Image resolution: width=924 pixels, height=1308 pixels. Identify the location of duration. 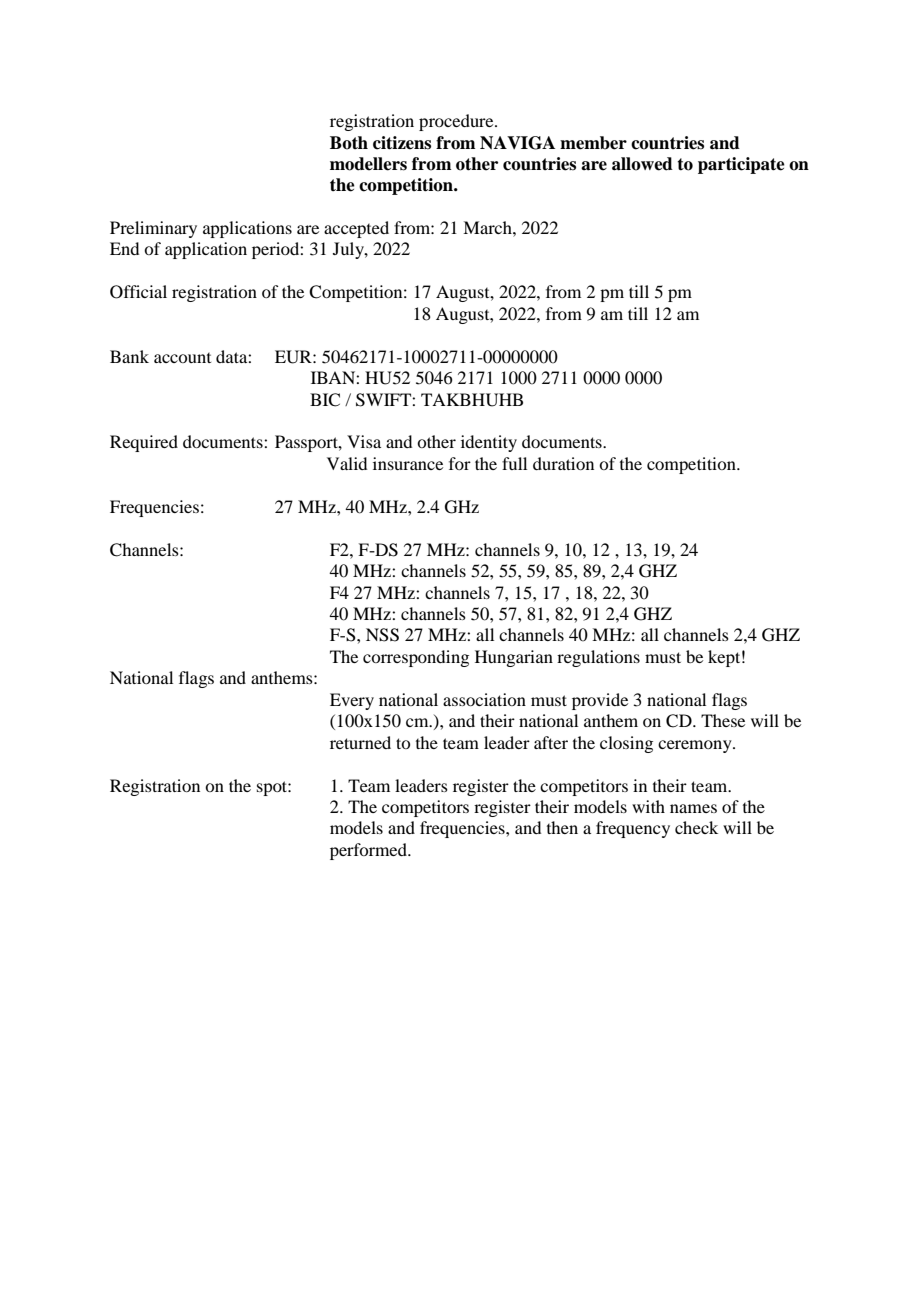
(563, 463).
